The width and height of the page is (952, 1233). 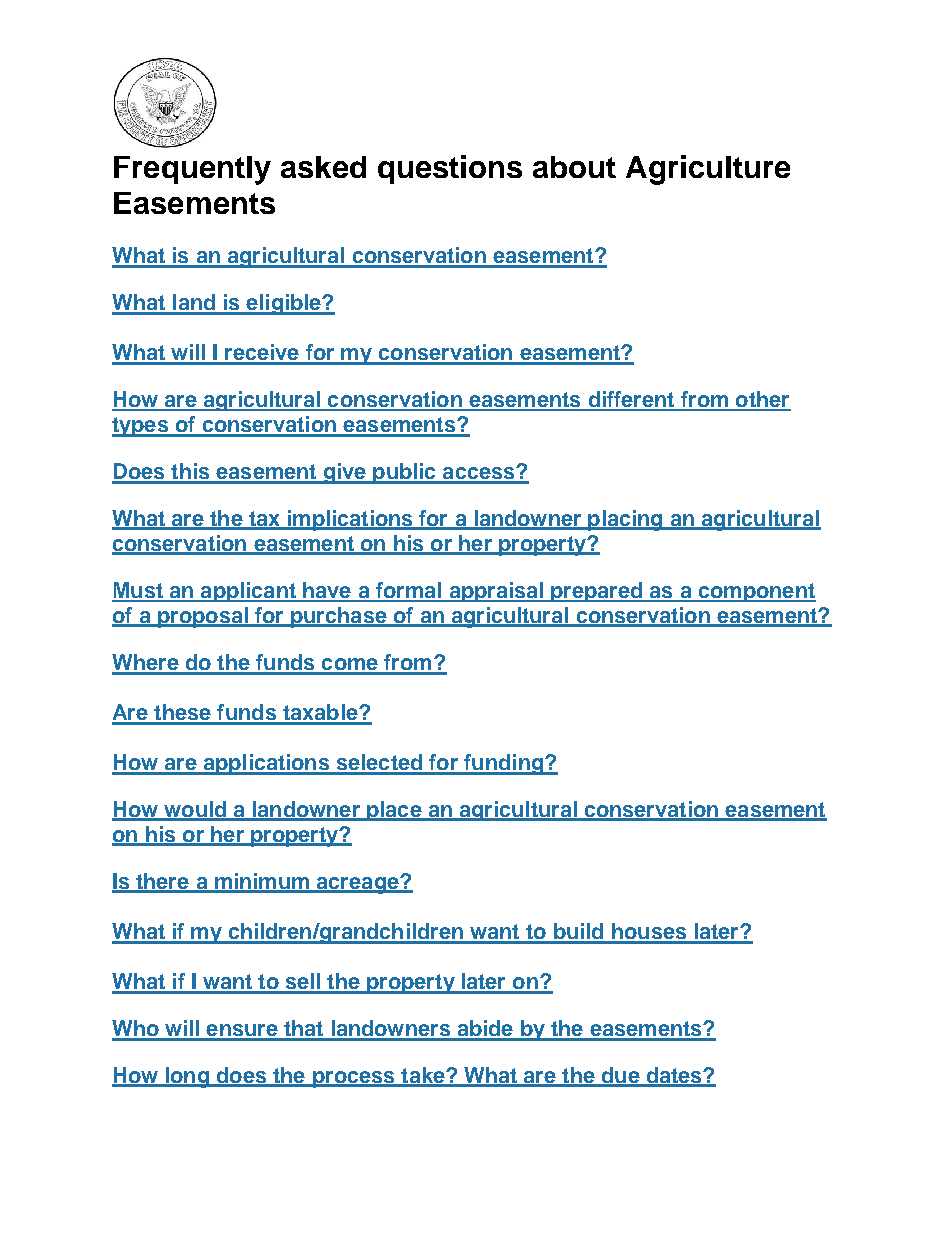 I want to click on long, so click(x=187, y=1077).
